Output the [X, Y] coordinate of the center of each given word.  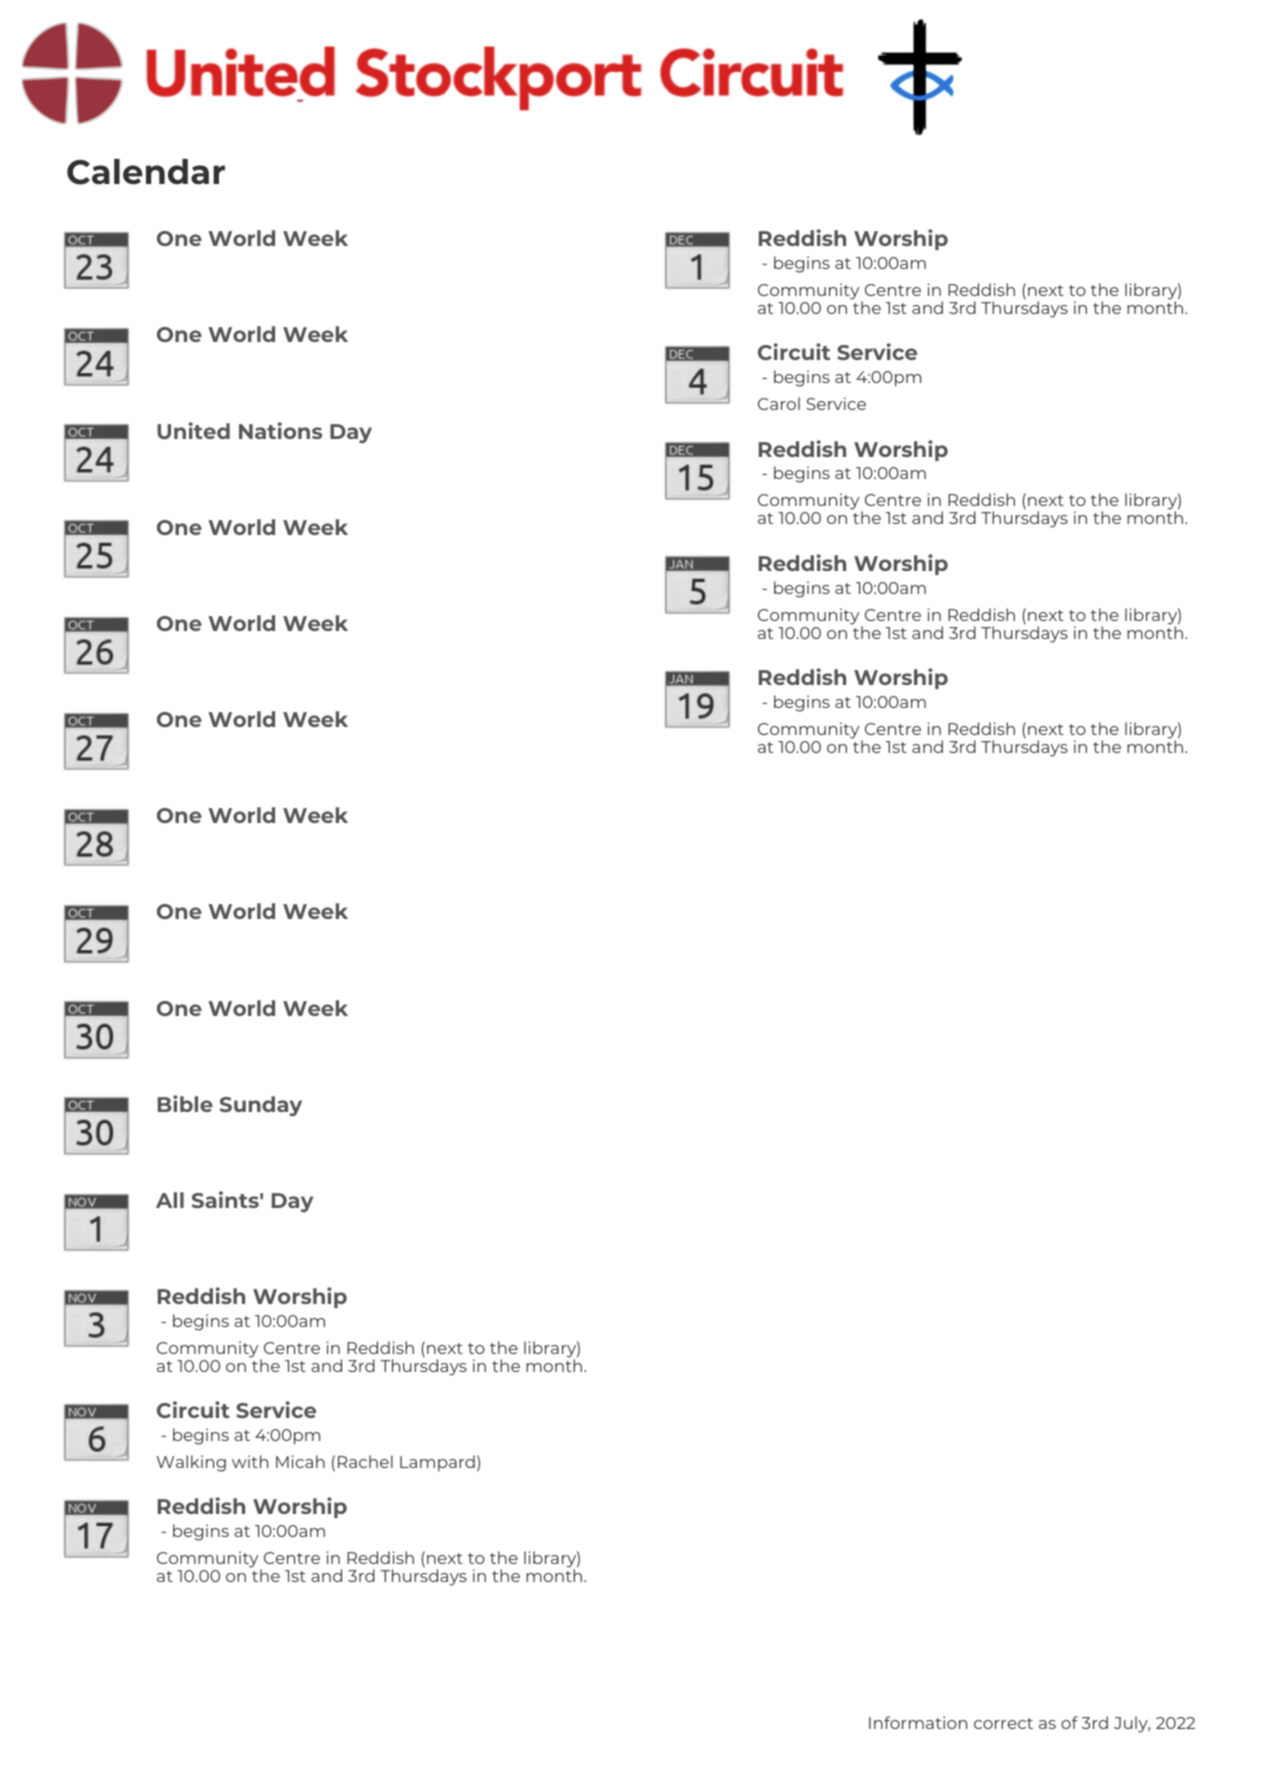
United [193, 430]
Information [918, 1722]
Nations [280, 430]
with [250, 1461]
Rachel [365, 1461]
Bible [185, 1103]
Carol [779, 403]
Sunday [261, 1106]
